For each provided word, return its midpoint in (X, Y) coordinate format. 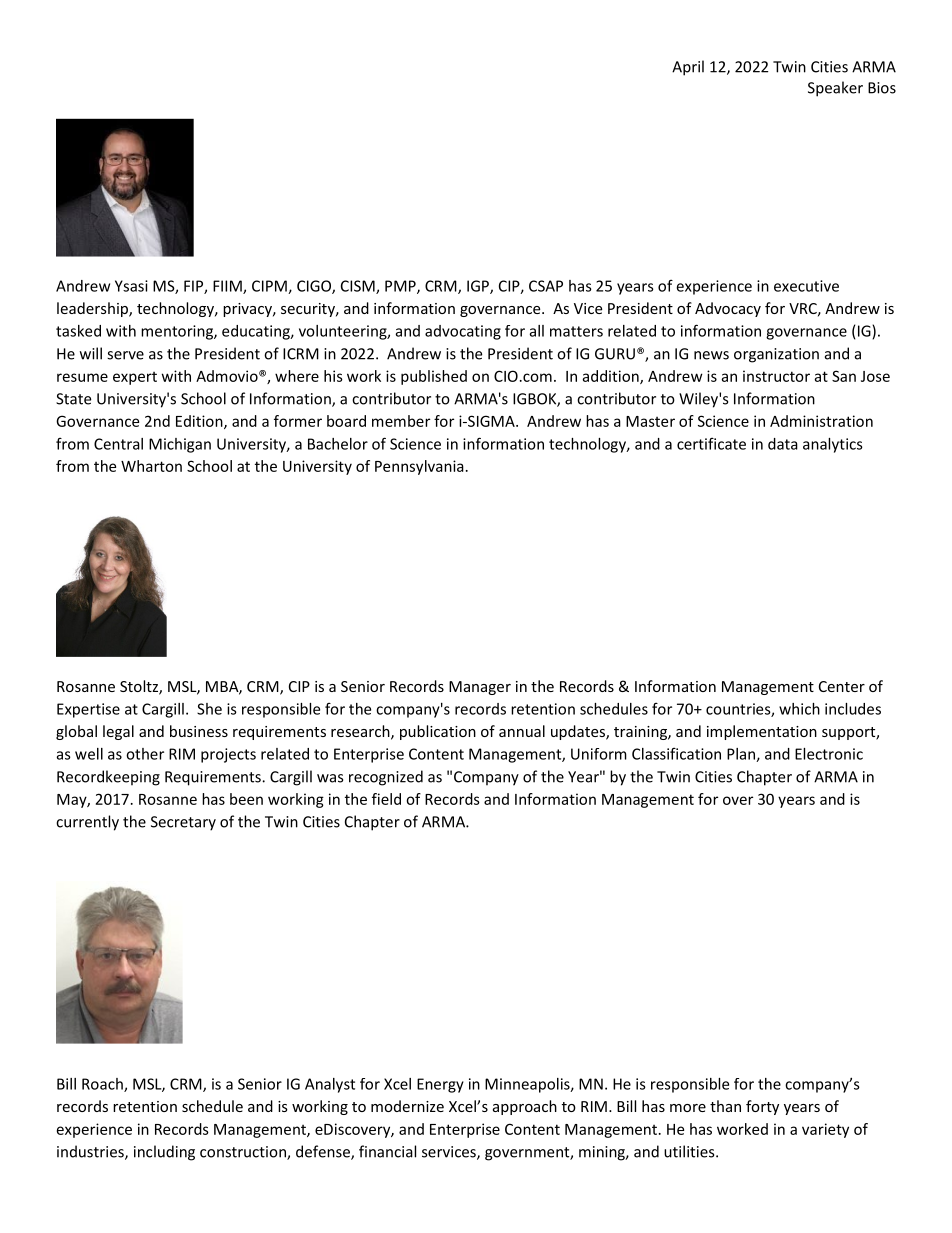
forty (762, 1107)
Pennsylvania (419, 467)
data (783, 444)
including (164, 1153)
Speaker (835, 89)
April (688, 68)
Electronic (829, 754)
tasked (78, 331)
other (145, 754)
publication (438, 732)
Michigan (180, 445)
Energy (440, 1085)
